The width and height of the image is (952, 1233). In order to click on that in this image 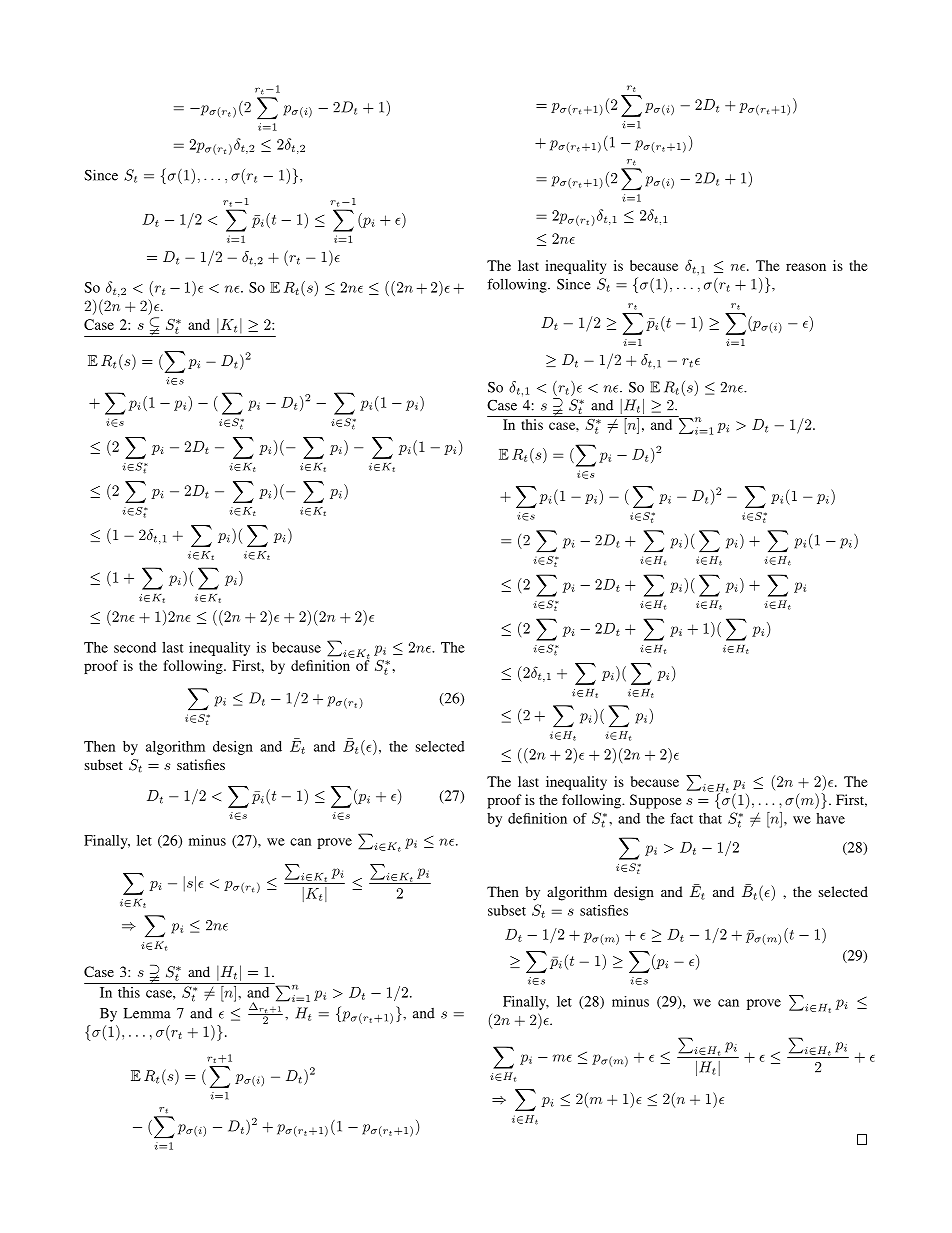, I will do `click(710, 818)`.
